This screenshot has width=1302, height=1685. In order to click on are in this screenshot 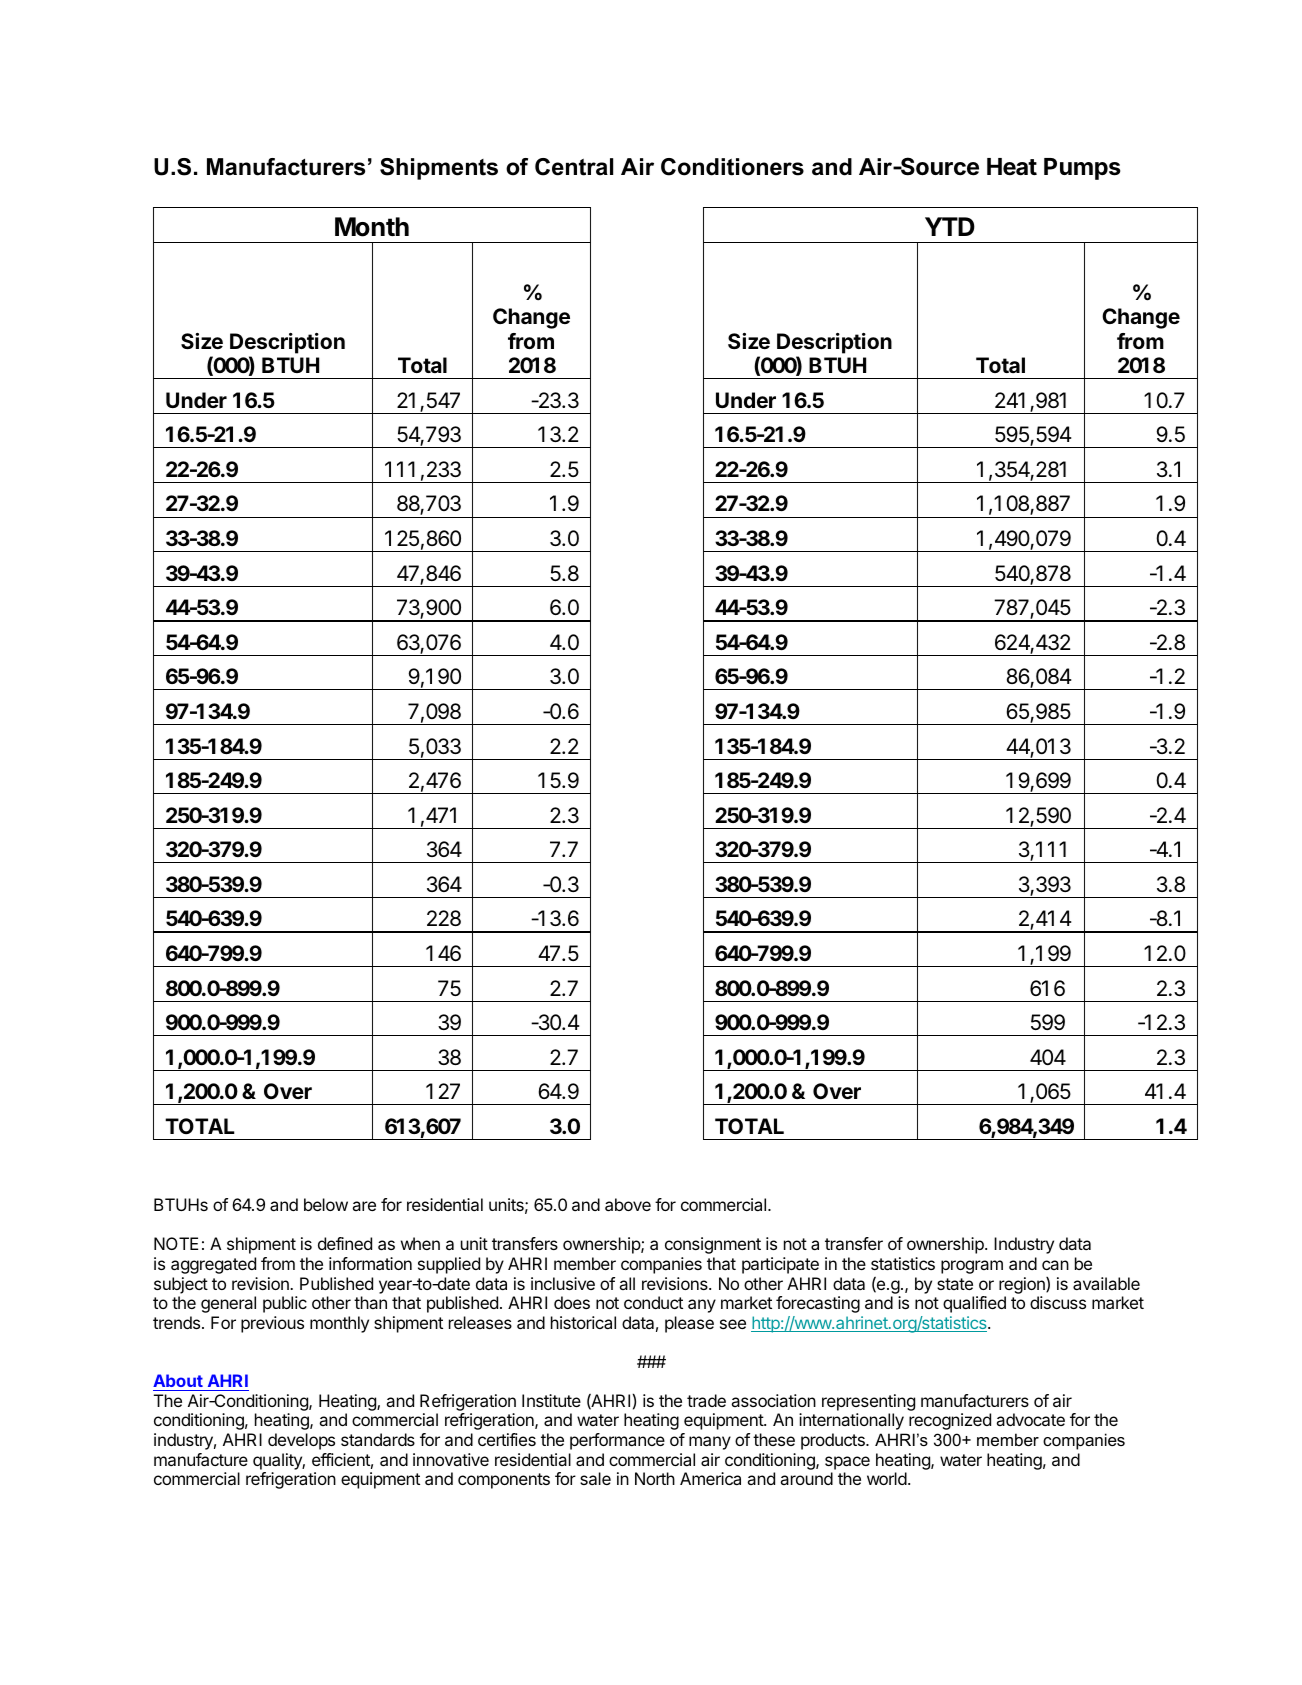, I will do `click(364, 1206)`.
